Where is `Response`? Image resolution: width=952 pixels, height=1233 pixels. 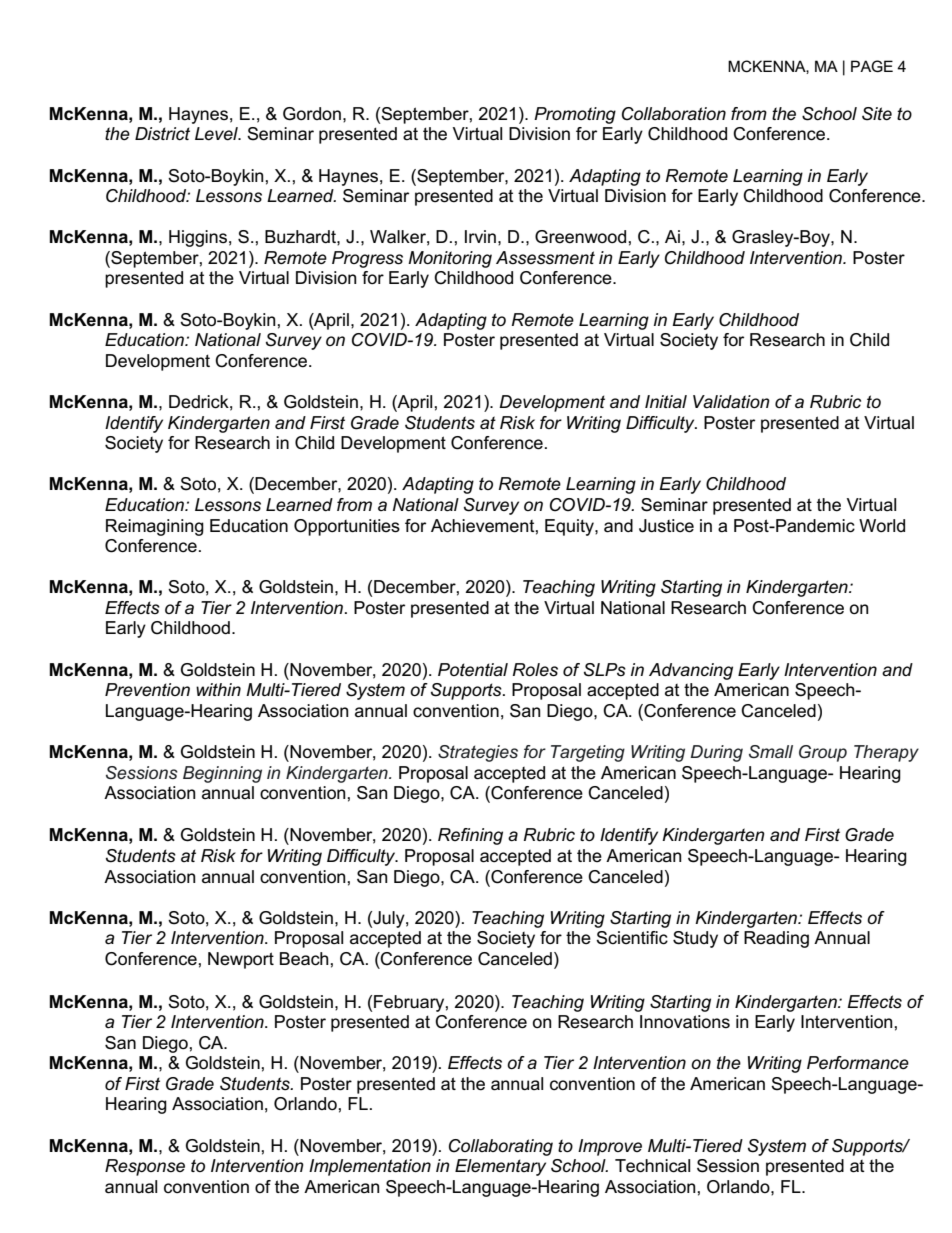 Response is located at coordinates (145, 1167).
